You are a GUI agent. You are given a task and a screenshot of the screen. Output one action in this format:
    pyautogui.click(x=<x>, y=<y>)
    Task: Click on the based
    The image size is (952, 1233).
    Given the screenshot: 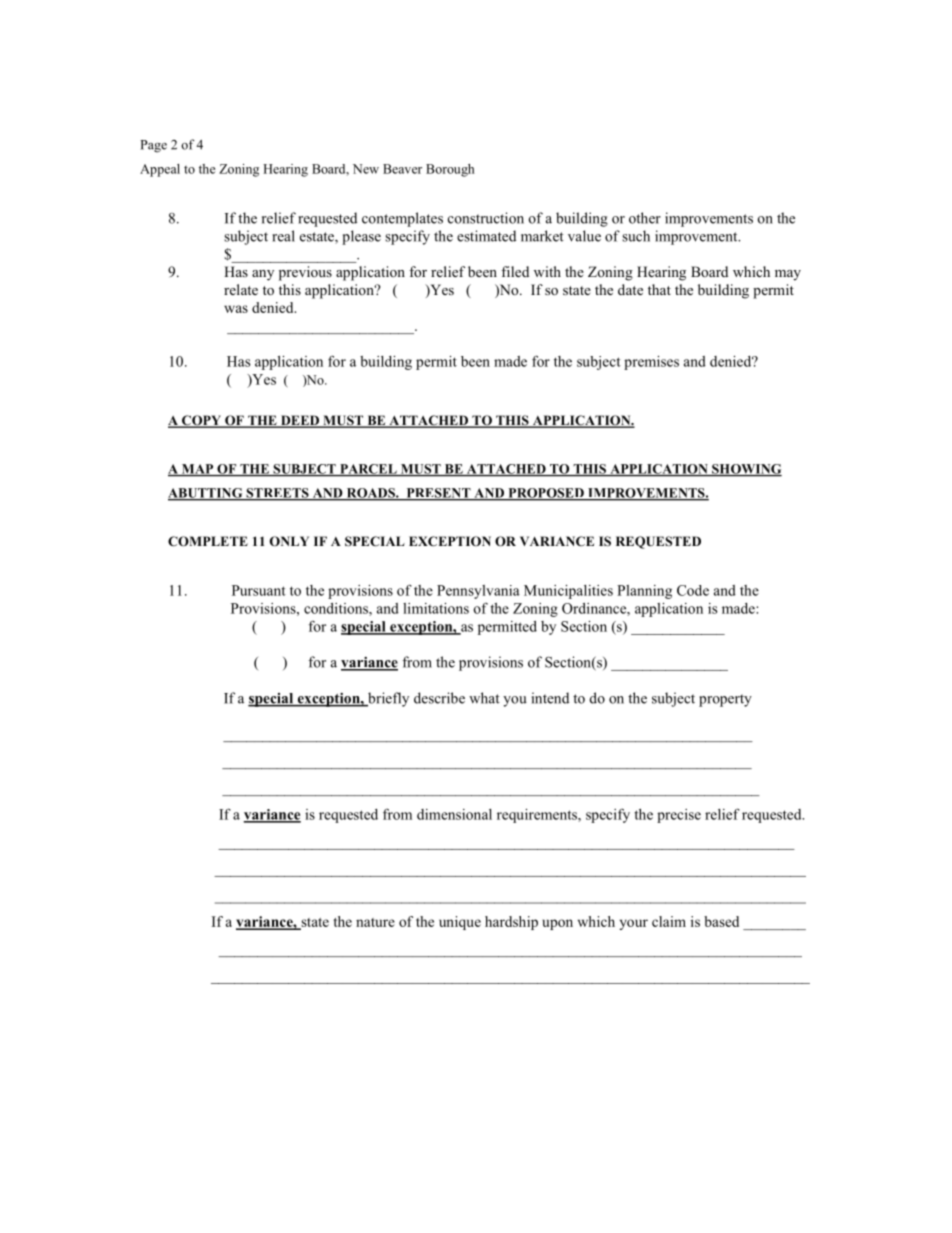 What is the action you would take?
    pyautogui.click(x=721, y=921)
